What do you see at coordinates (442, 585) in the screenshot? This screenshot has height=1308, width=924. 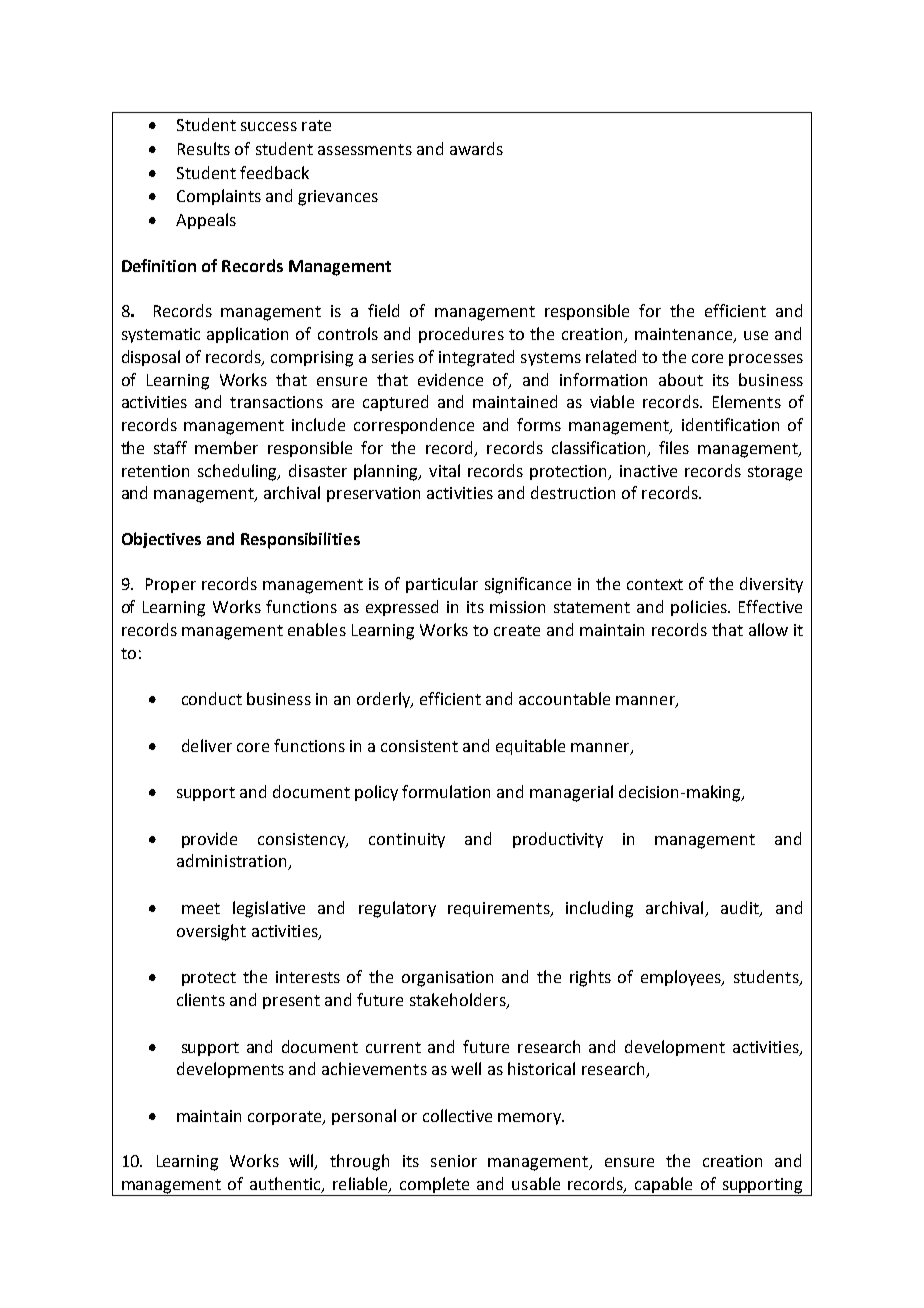 I see `particular` at bounding box center [442, 585].
